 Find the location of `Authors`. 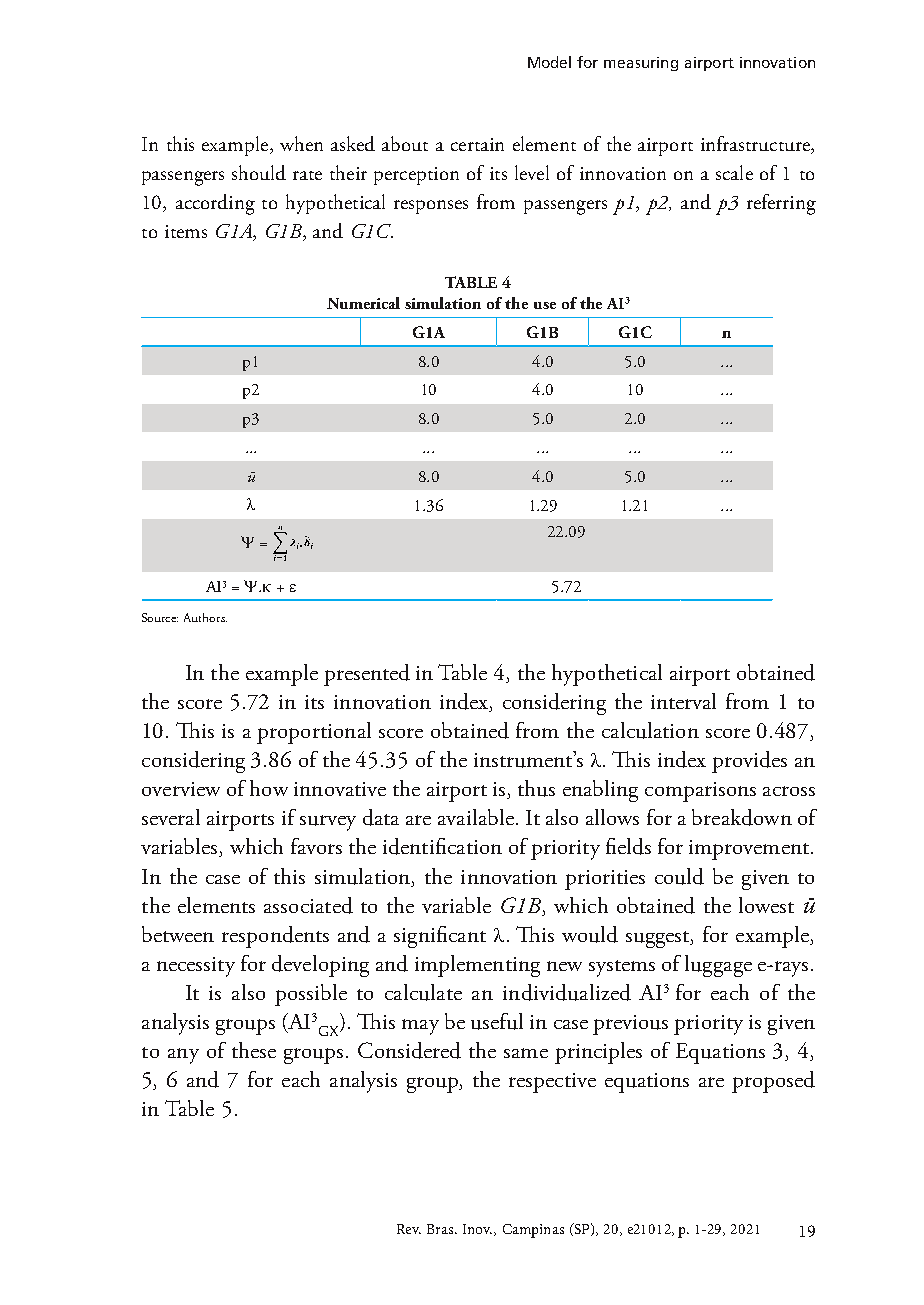

Authors is located at coordinates (205, 617).
